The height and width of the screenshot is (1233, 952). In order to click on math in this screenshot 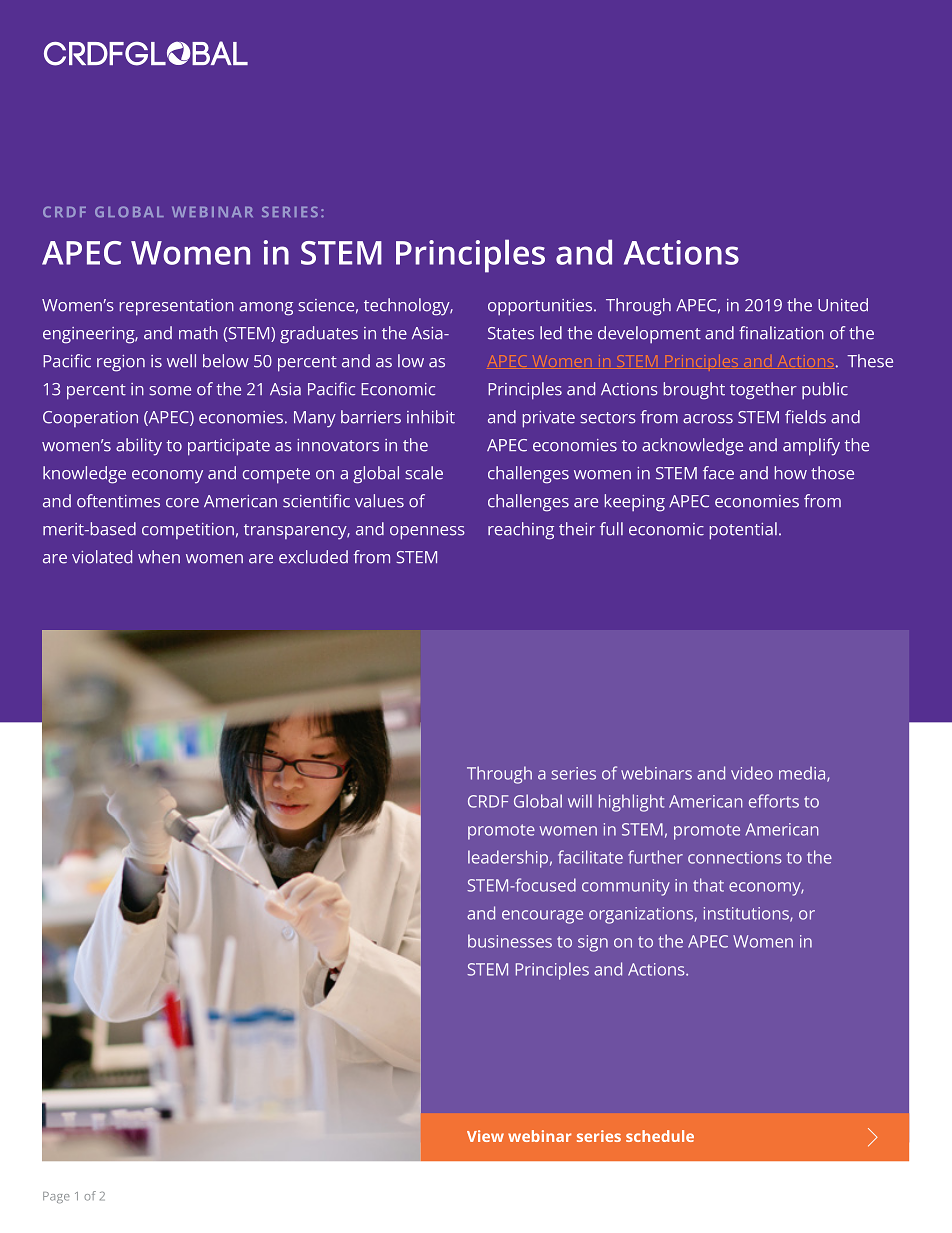, I will do `click(198, 333)`.
